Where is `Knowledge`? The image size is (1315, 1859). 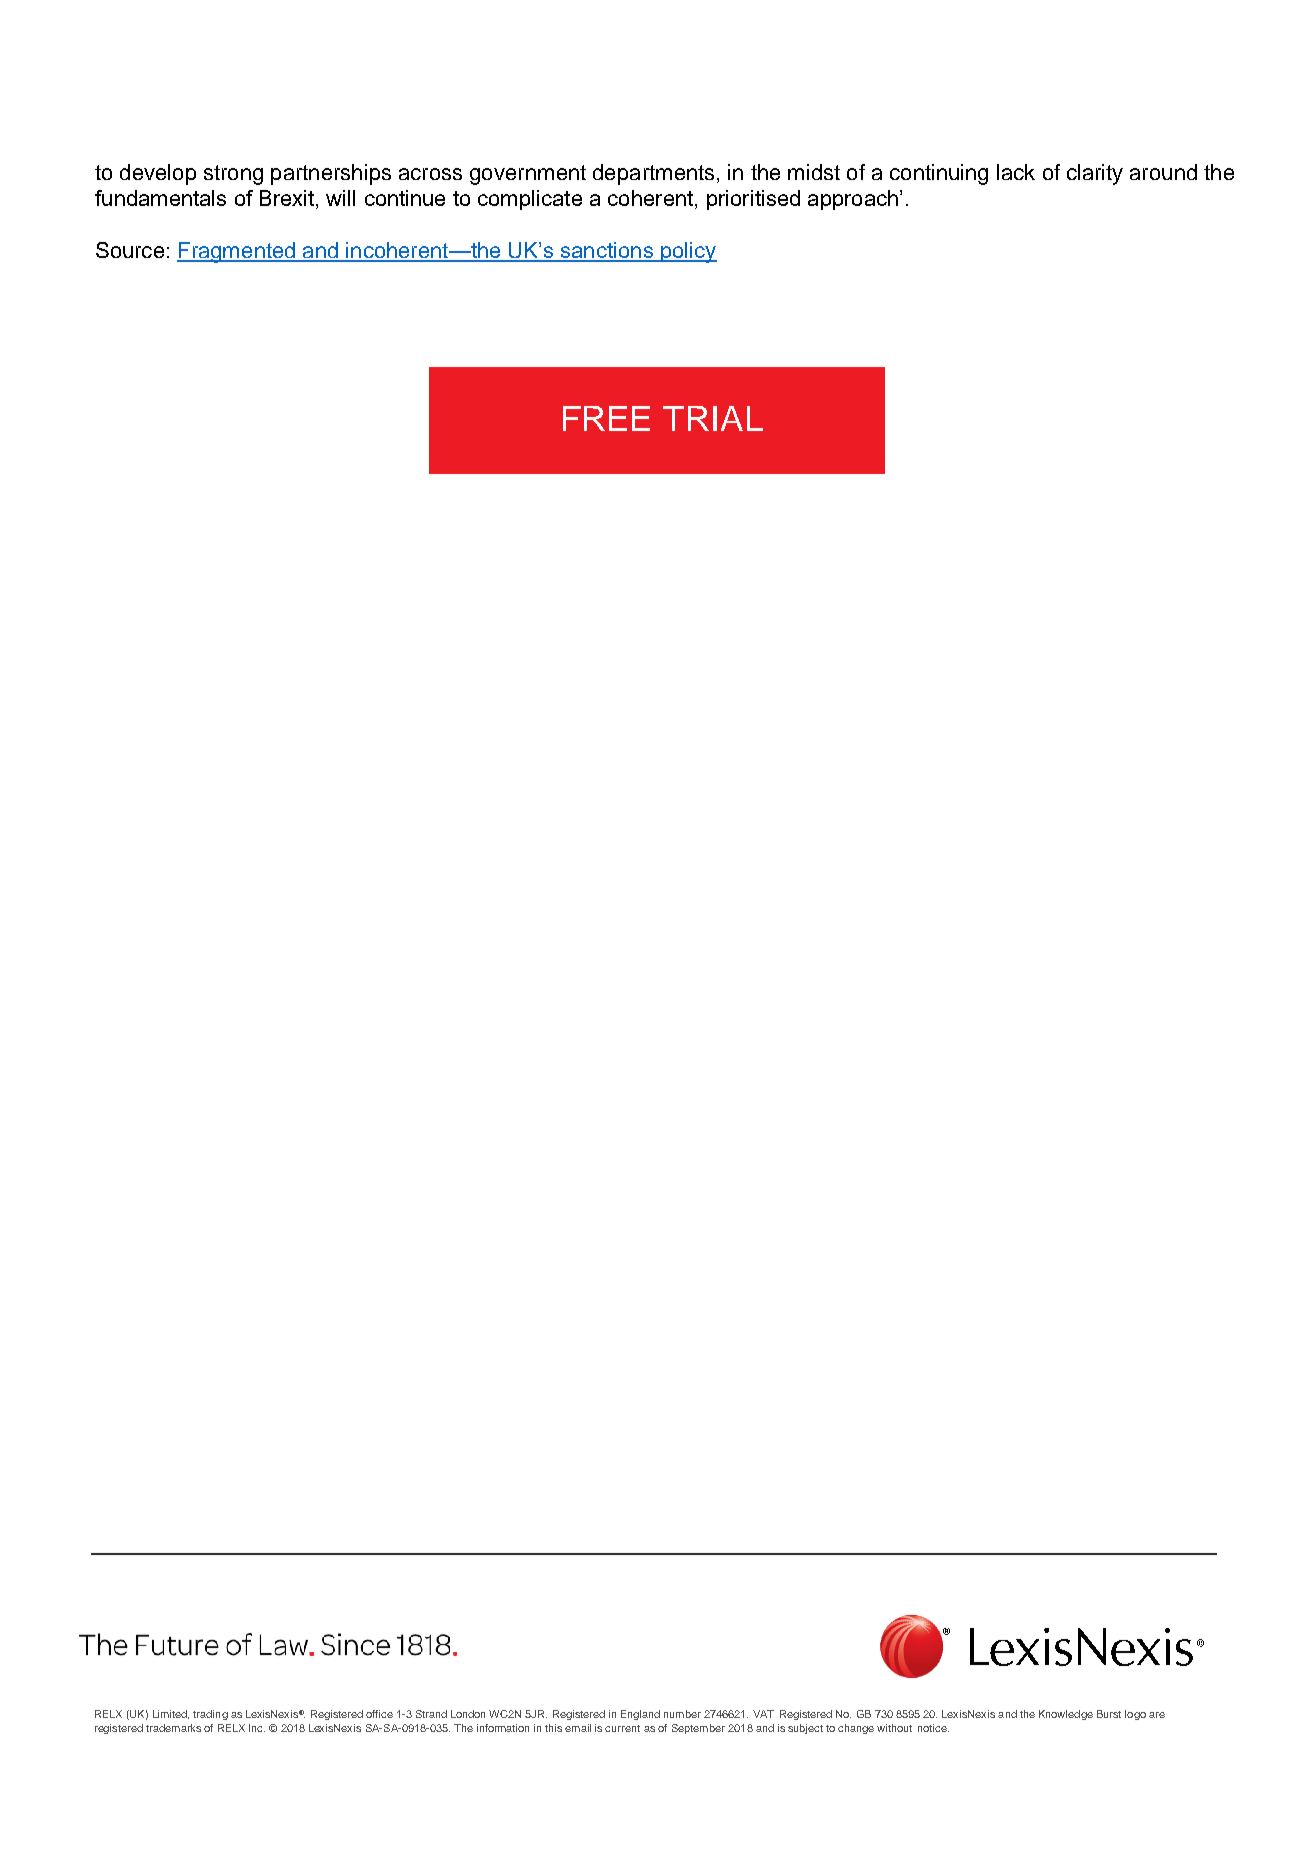 Knowledge is located at coordinates (1066, 1715).
